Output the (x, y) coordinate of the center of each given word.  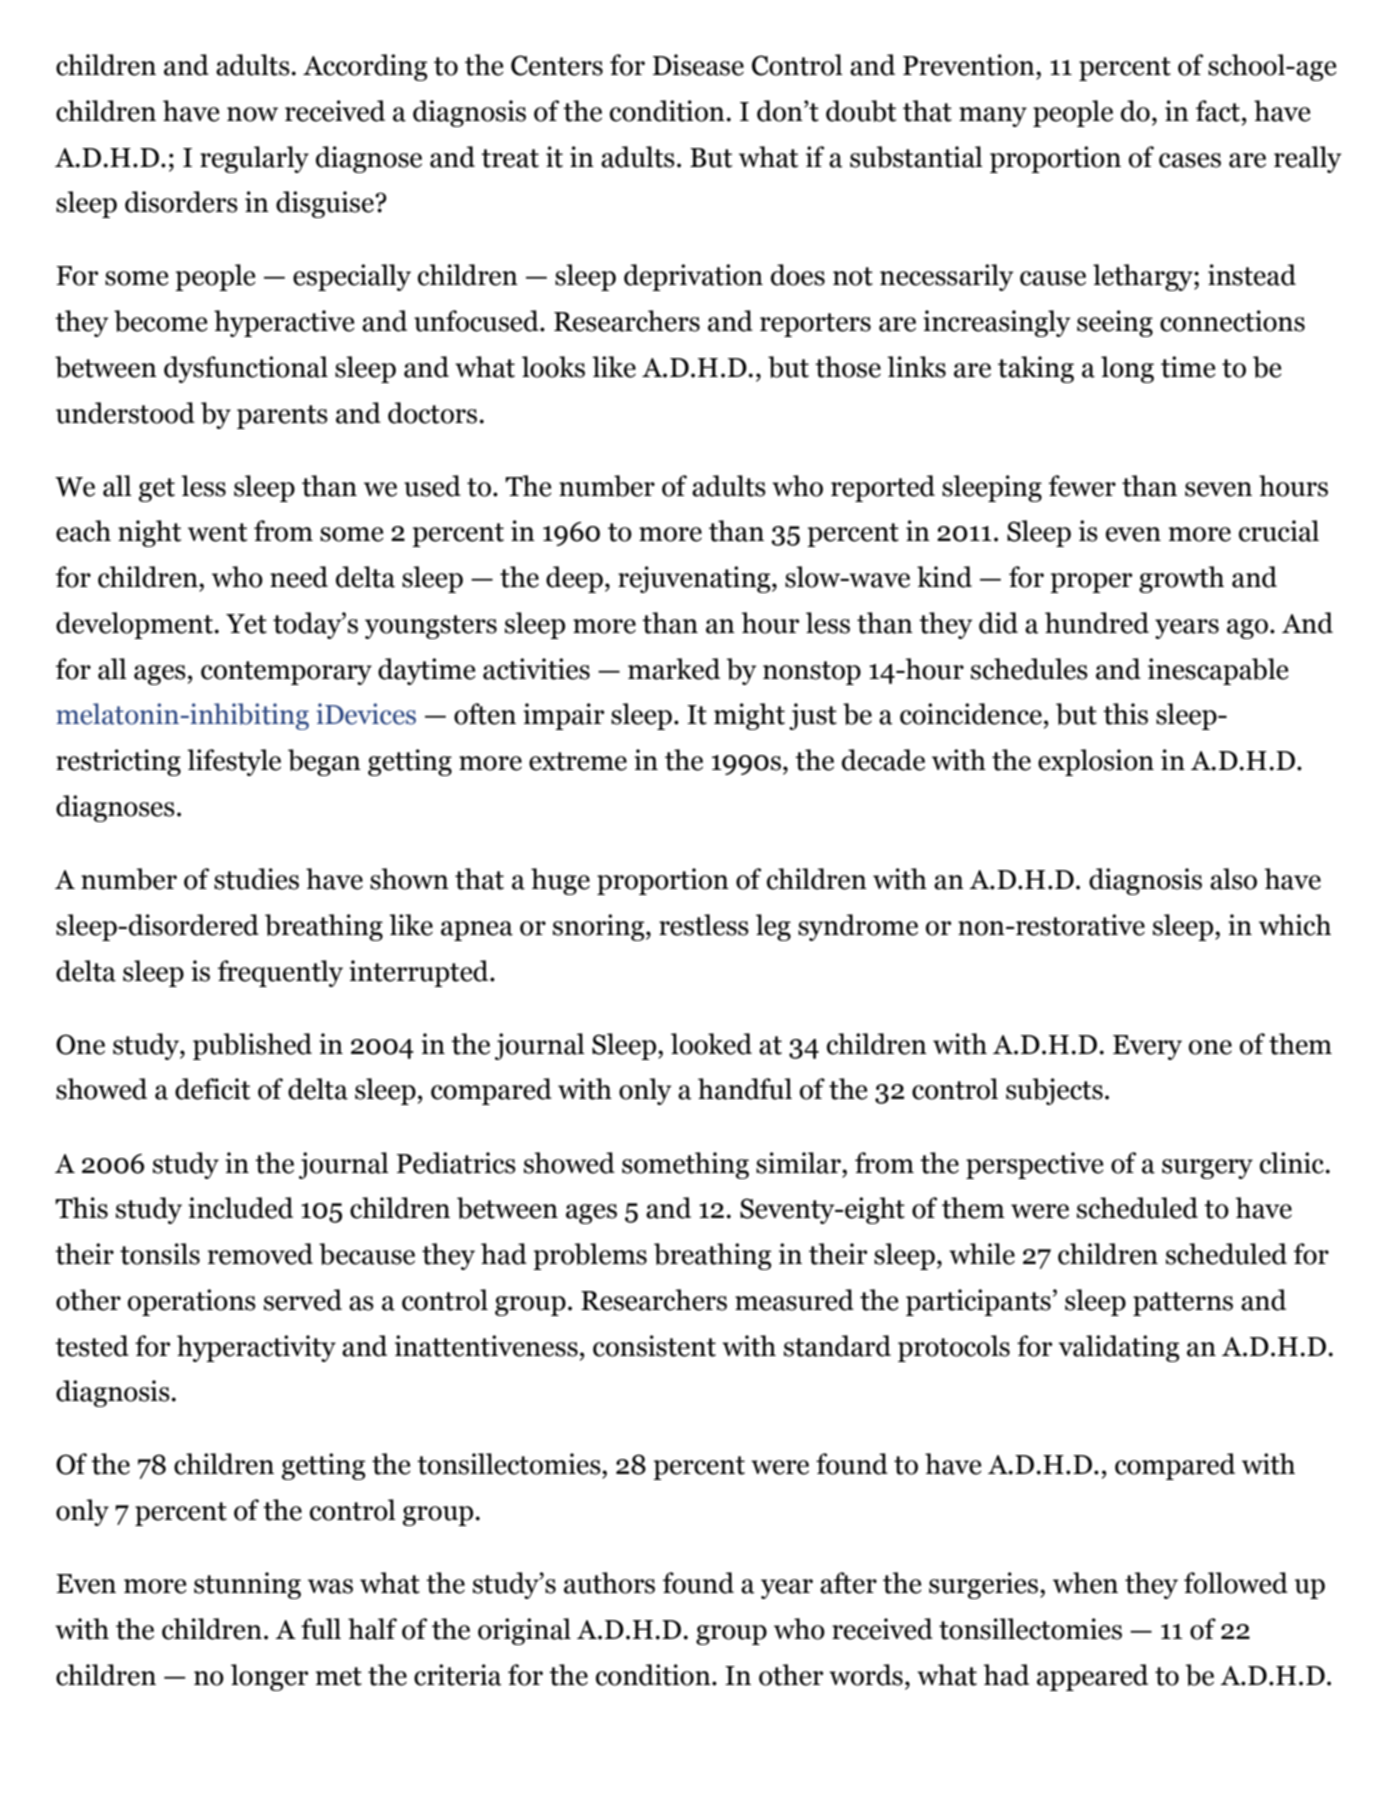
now (252, 114)
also (1233, 879)
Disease (698, 65)
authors (609, 1583)
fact (1219, 111)
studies (256, 879)
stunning (247, 1585)
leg (773, 927)
